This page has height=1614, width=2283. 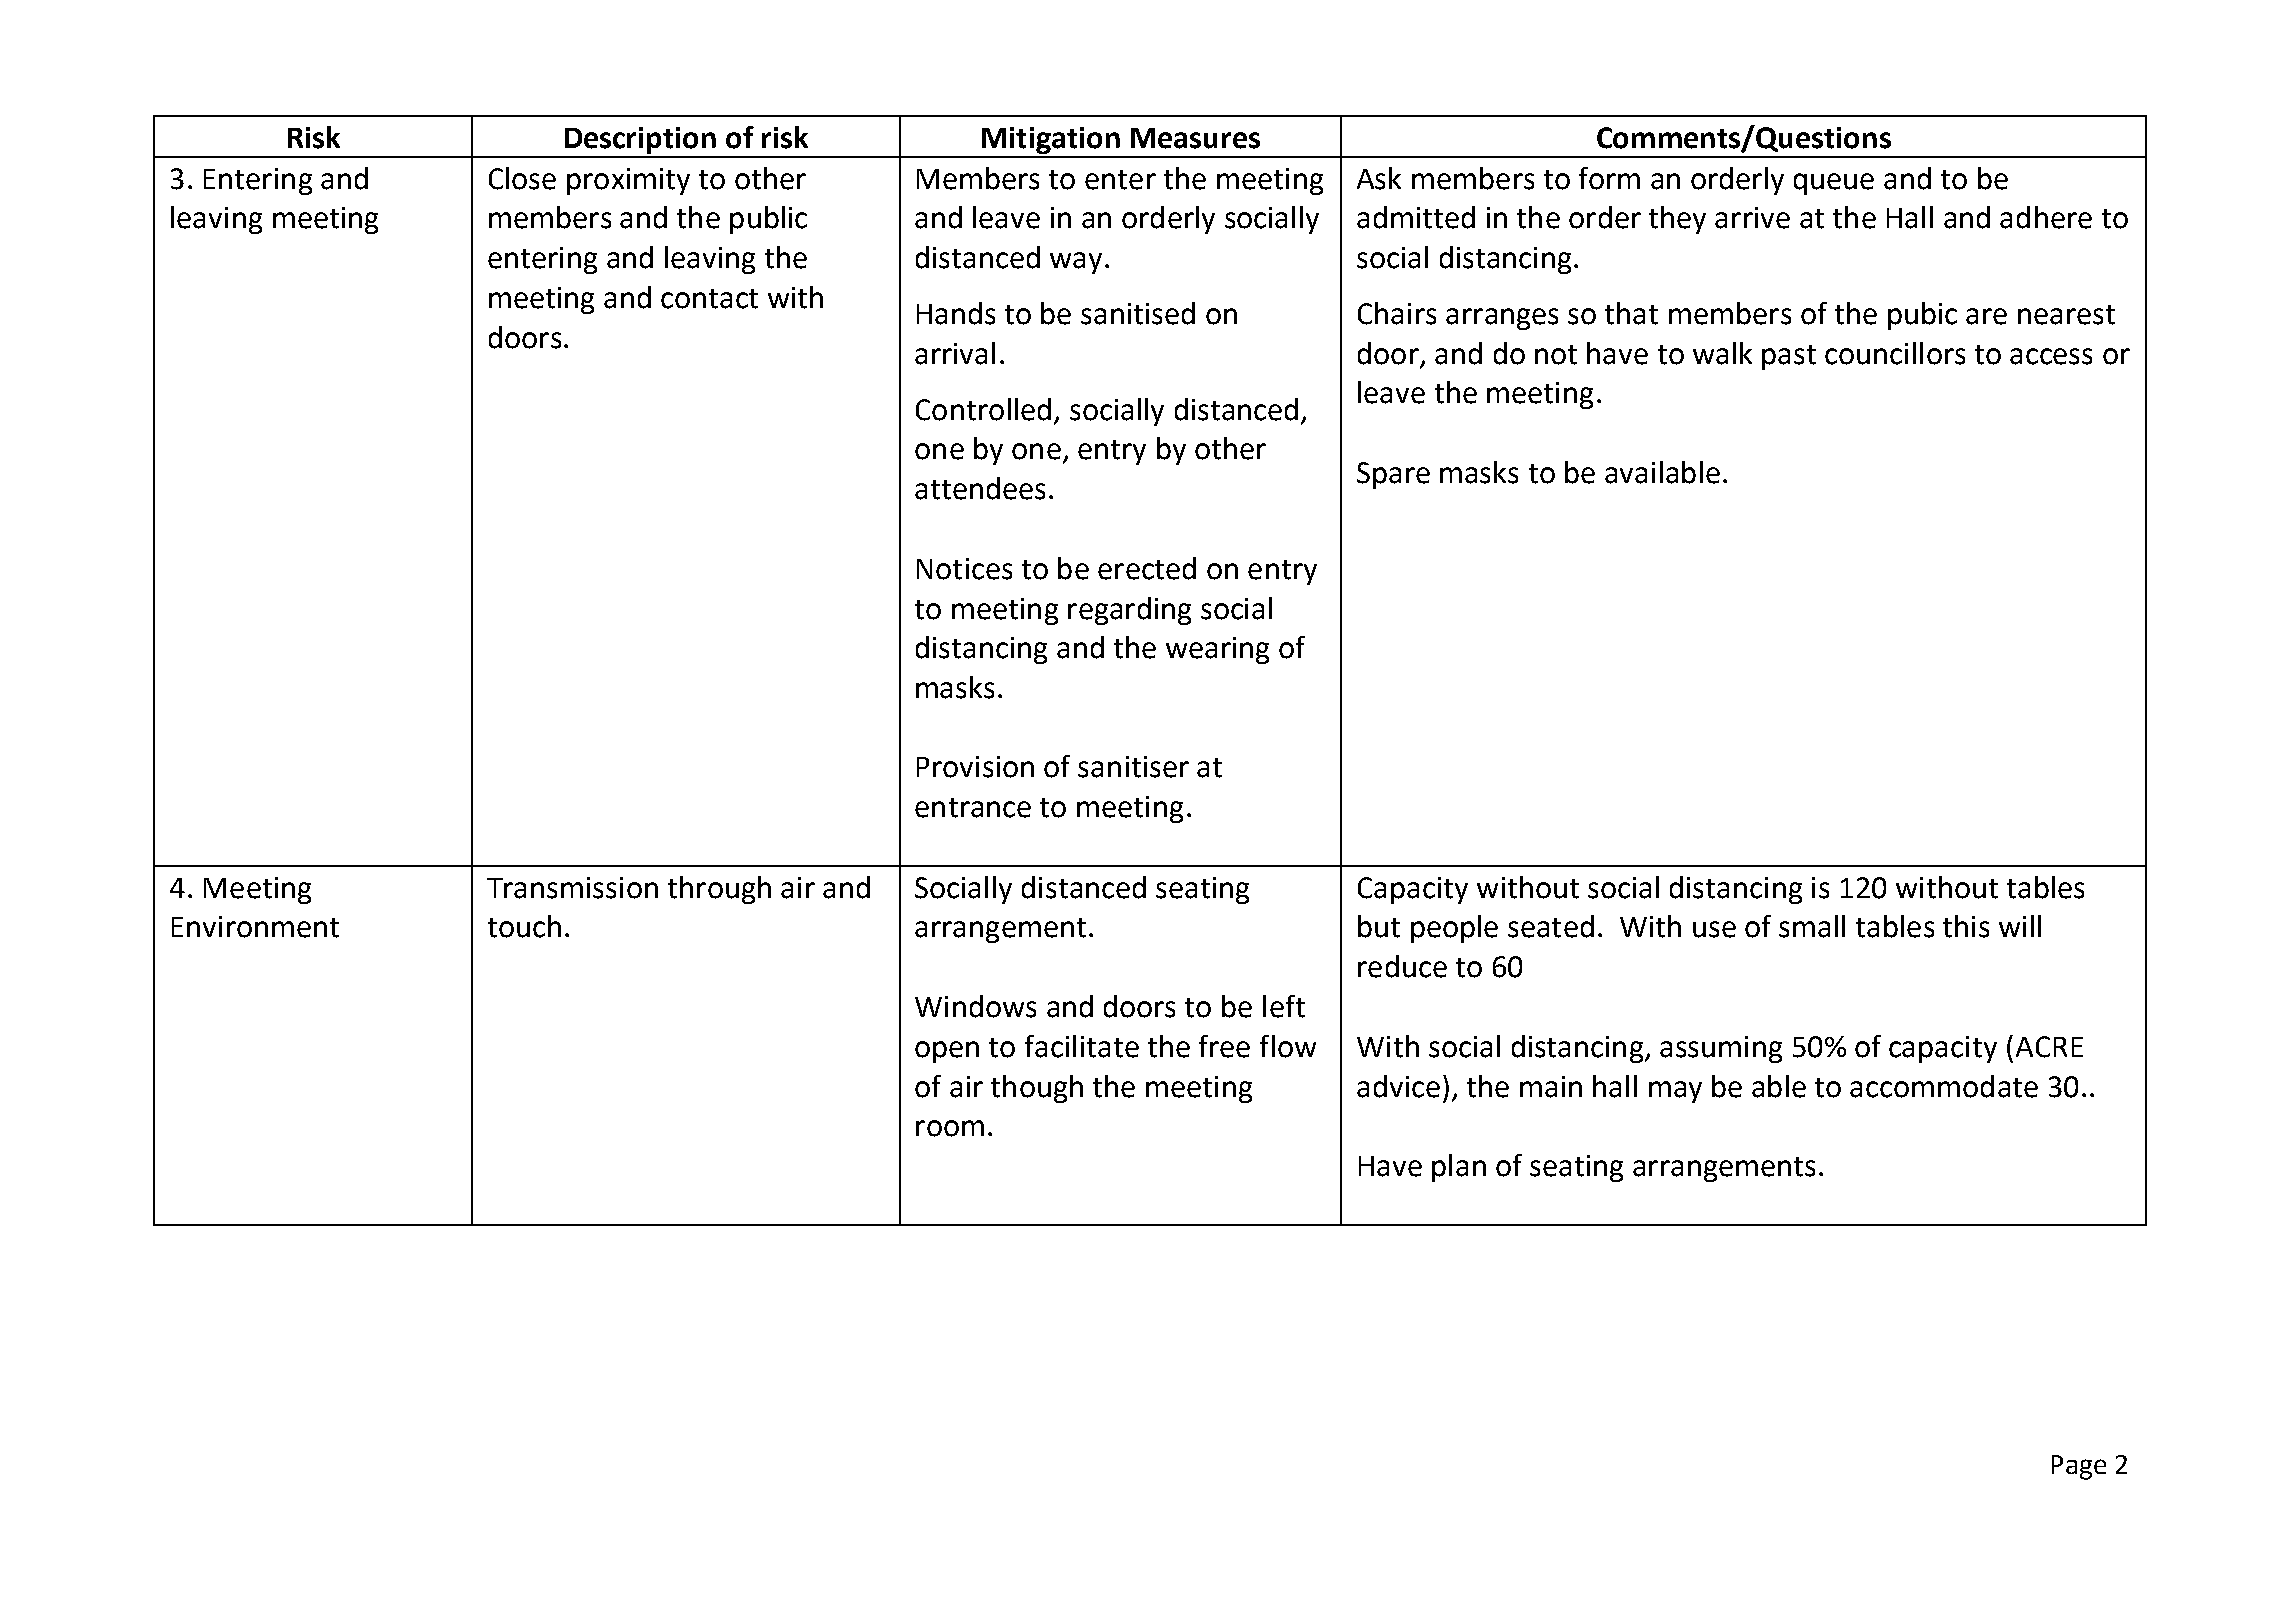 I want to click on accommodate, so click(x=1944, y=1086).
